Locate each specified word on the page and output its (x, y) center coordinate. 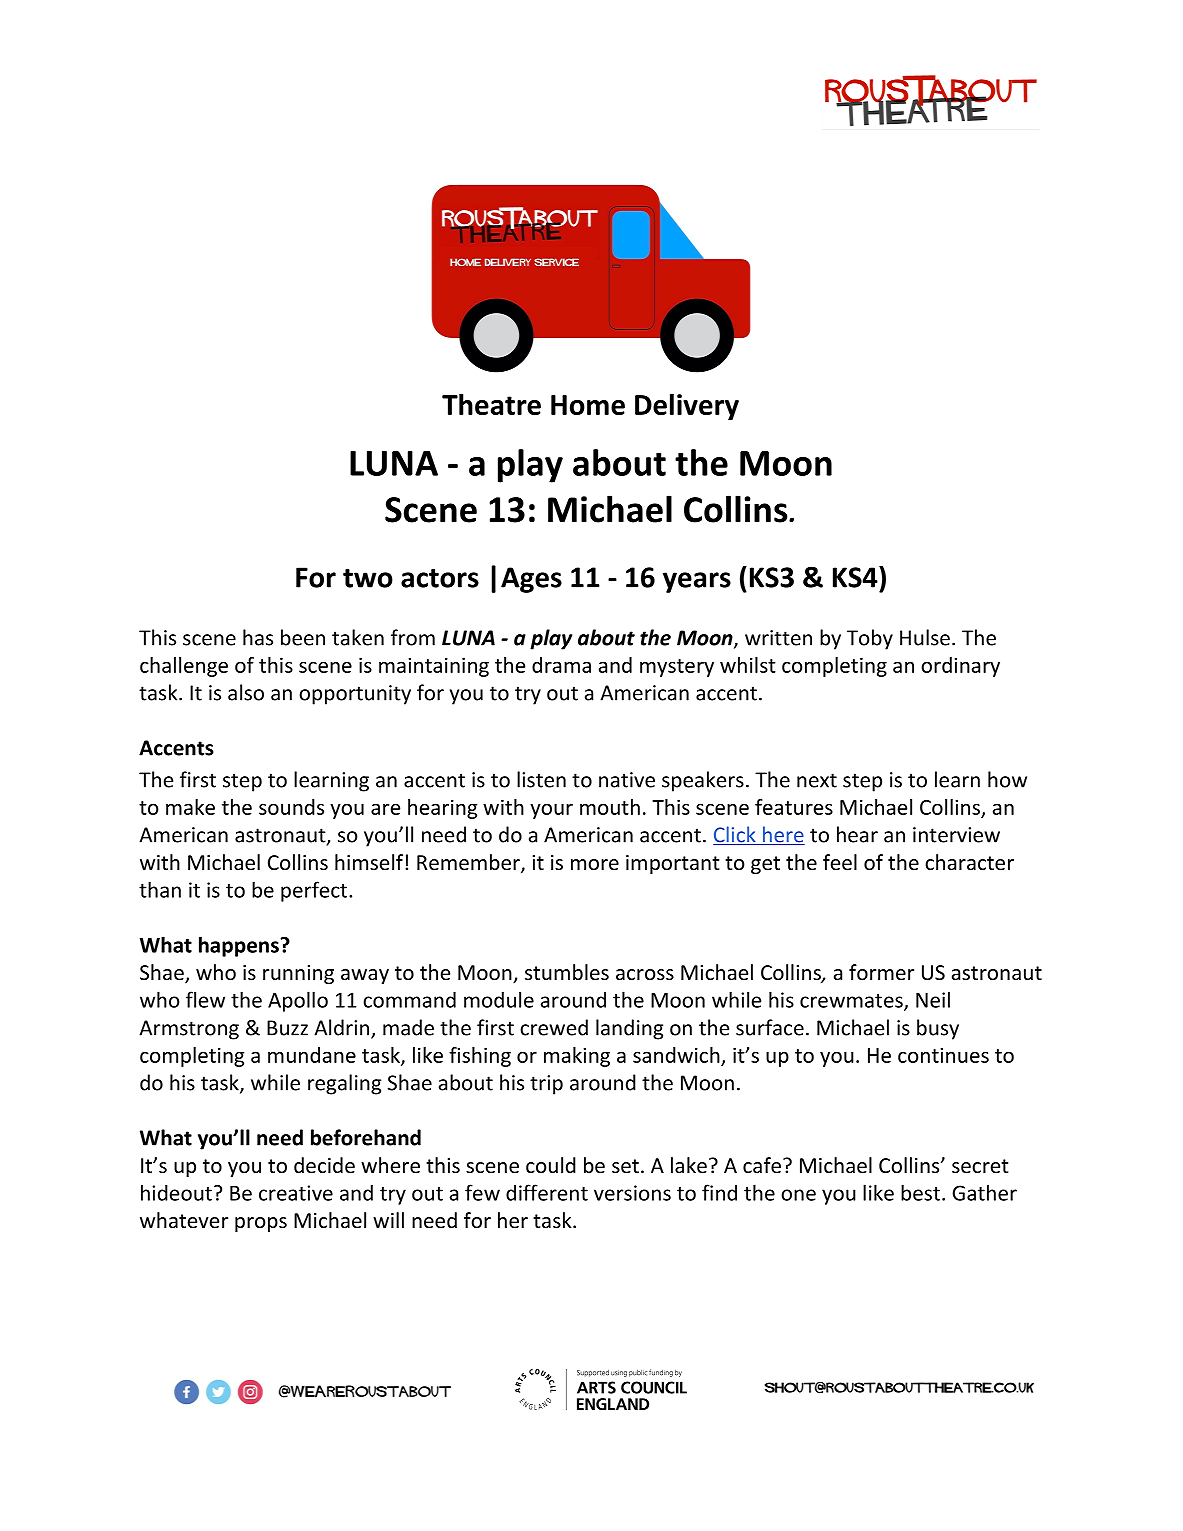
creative (296, 1193)
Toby (870, 639)
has (258, 637)
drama (561, 665)
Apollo (298, 1001)
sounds (291, 807)
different (547, 1192)
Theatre (491, 404)
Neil (933, 999)
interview (956, 835)
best (920, 1192)
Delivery (687, 407)
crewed (554, 1027)
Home (588, 405)
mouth (610, 807)
